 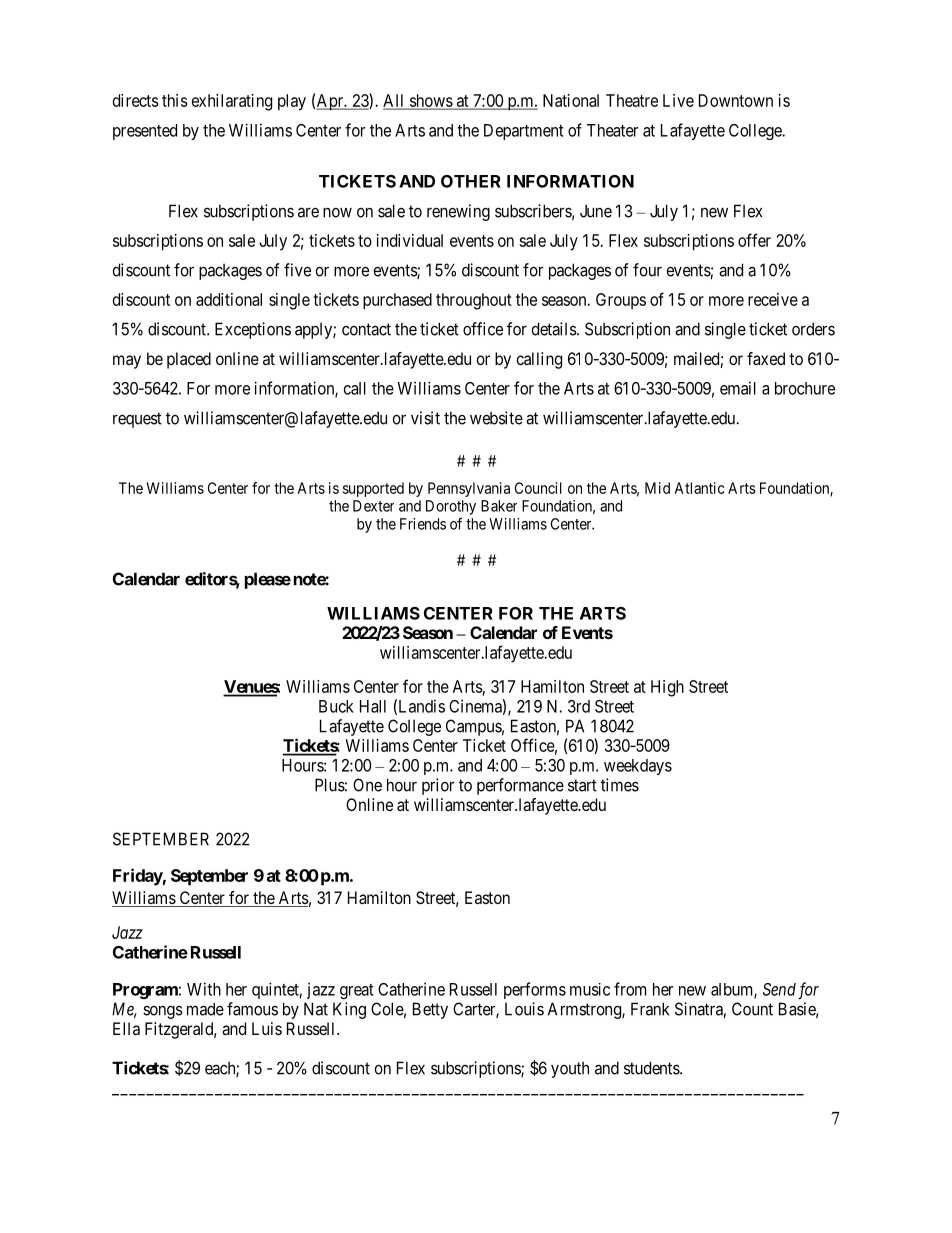 I want to click on Buck, so click(x=336, y=706).
